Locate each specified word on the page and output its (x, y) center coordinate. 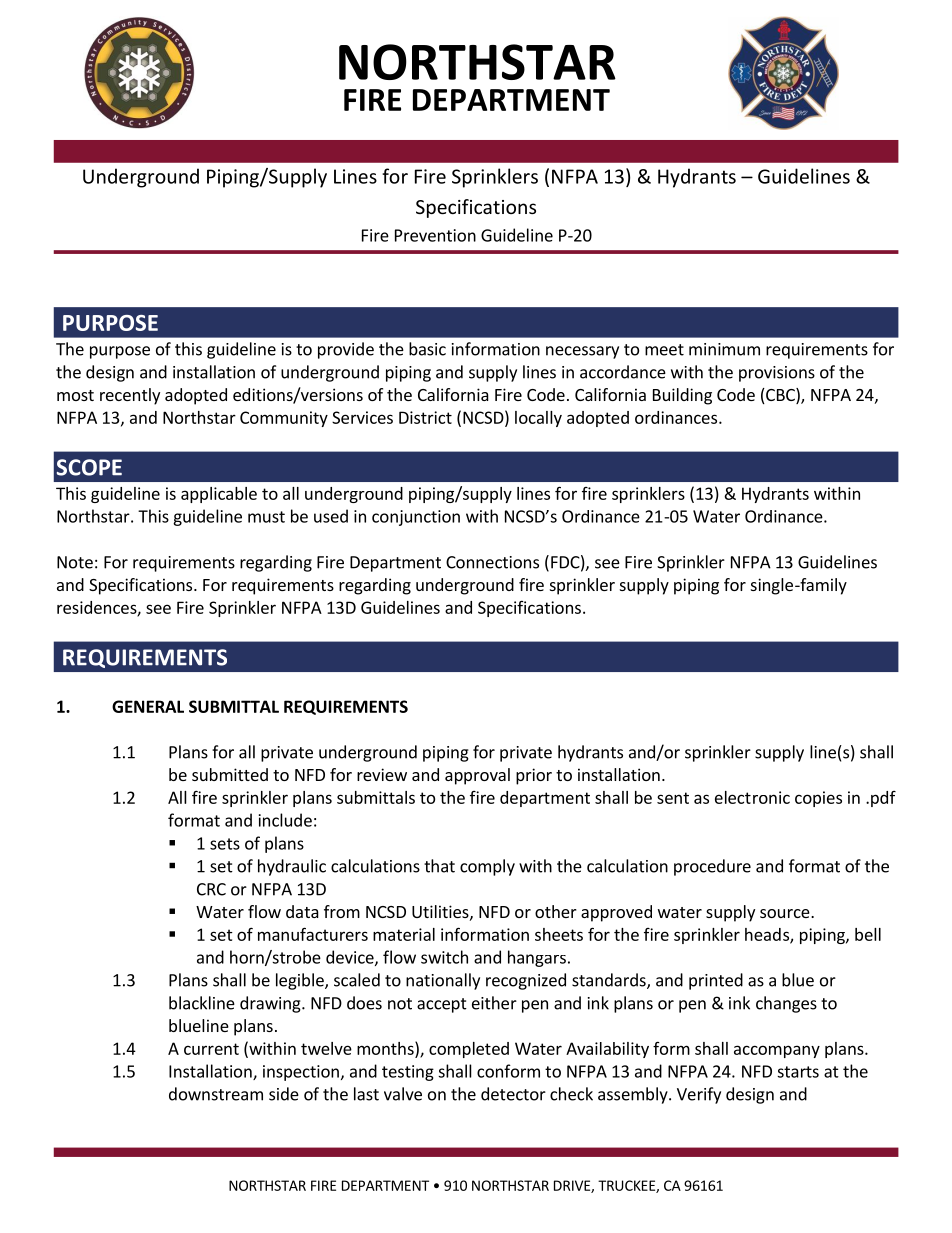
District (425, 417)
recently (130, 396)
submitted (230, 774)
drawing (271, 1004)
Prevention (435, 235)
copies (818, 799)
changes (786, 1004)
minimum (724, 349)
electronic (752, 797)
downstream (216, 1094)
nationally (443, 981)
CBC (780, 396)
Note (75, 562)
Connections (492, 562)
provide (346, 350)
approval (477, 776)
